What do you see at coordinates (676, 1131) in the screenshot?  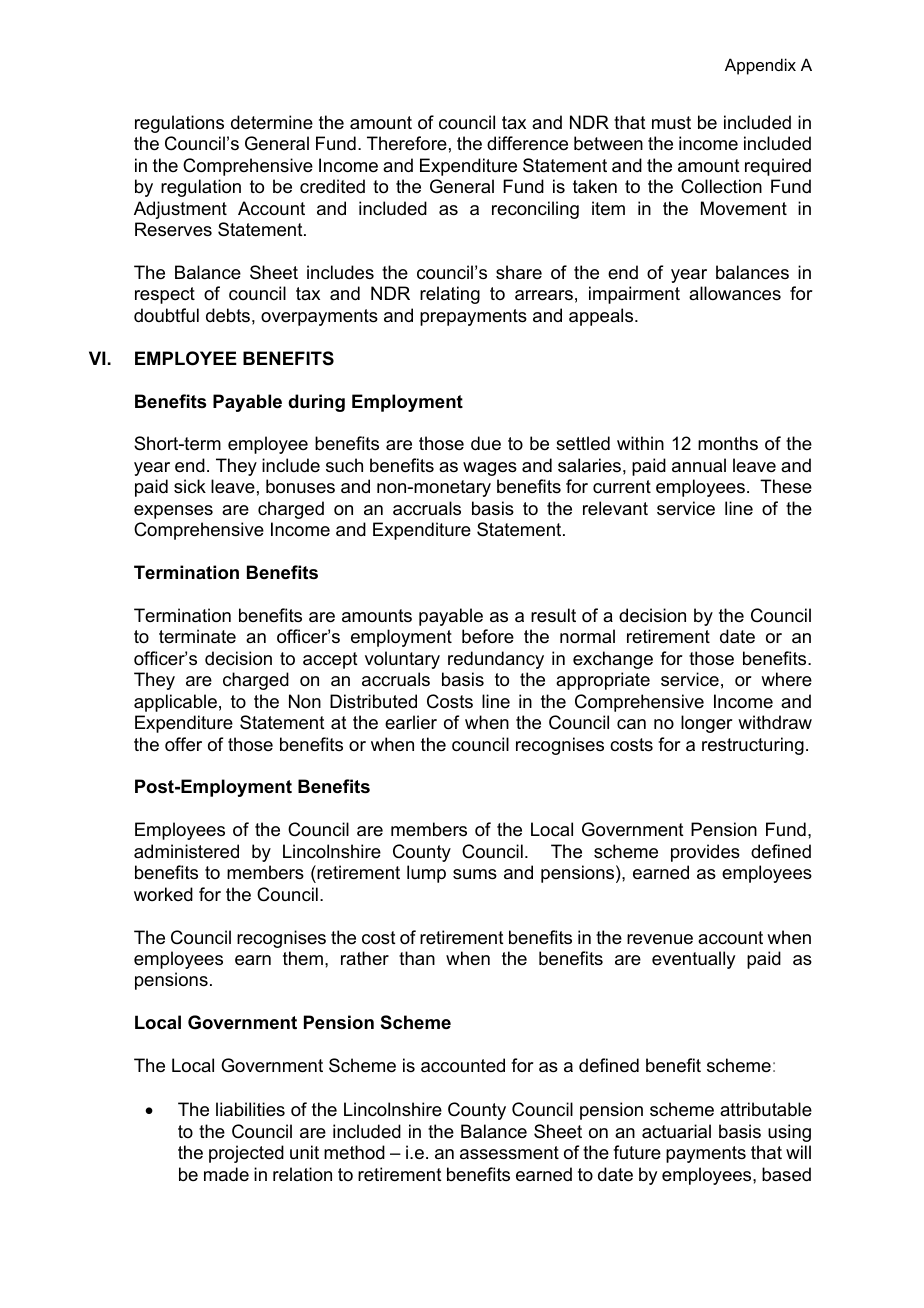 I see `actuarial` at bounding box center [676, 1131].
